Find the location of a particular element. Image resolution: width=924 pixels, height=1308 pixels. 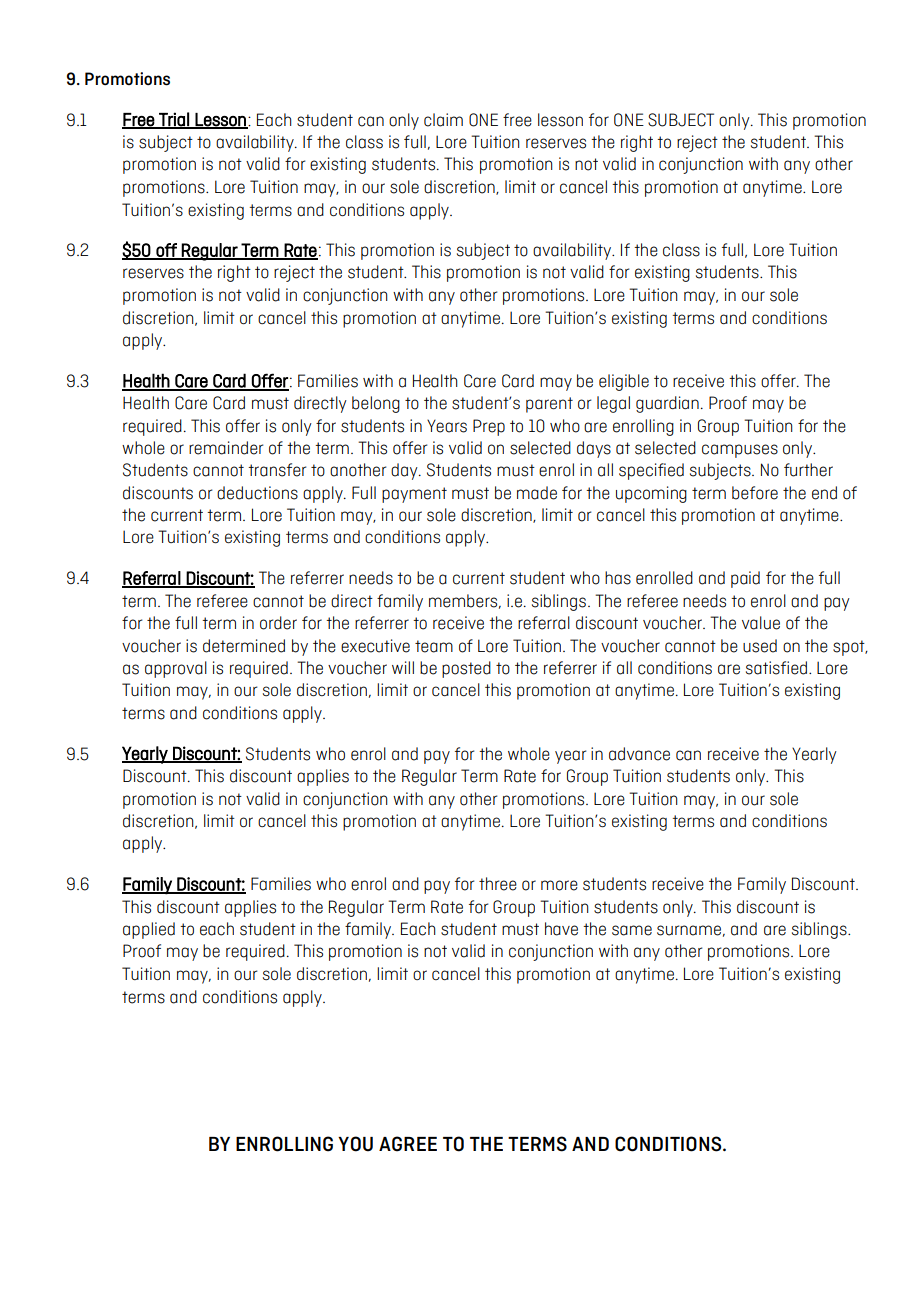

claim is located at coordinates (443, 120).
